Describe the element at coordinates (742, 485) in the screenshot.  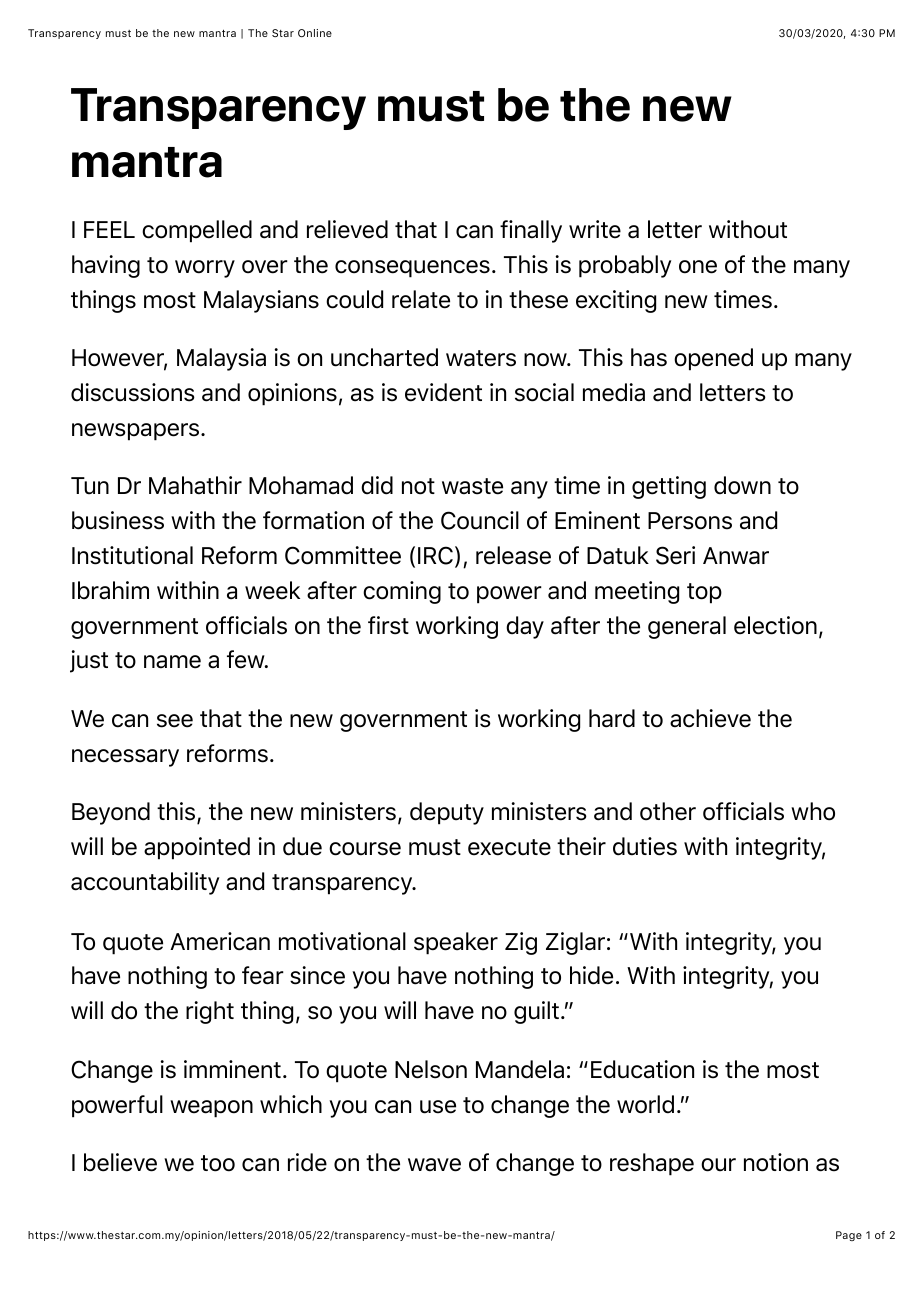
I see `down` at that location.
